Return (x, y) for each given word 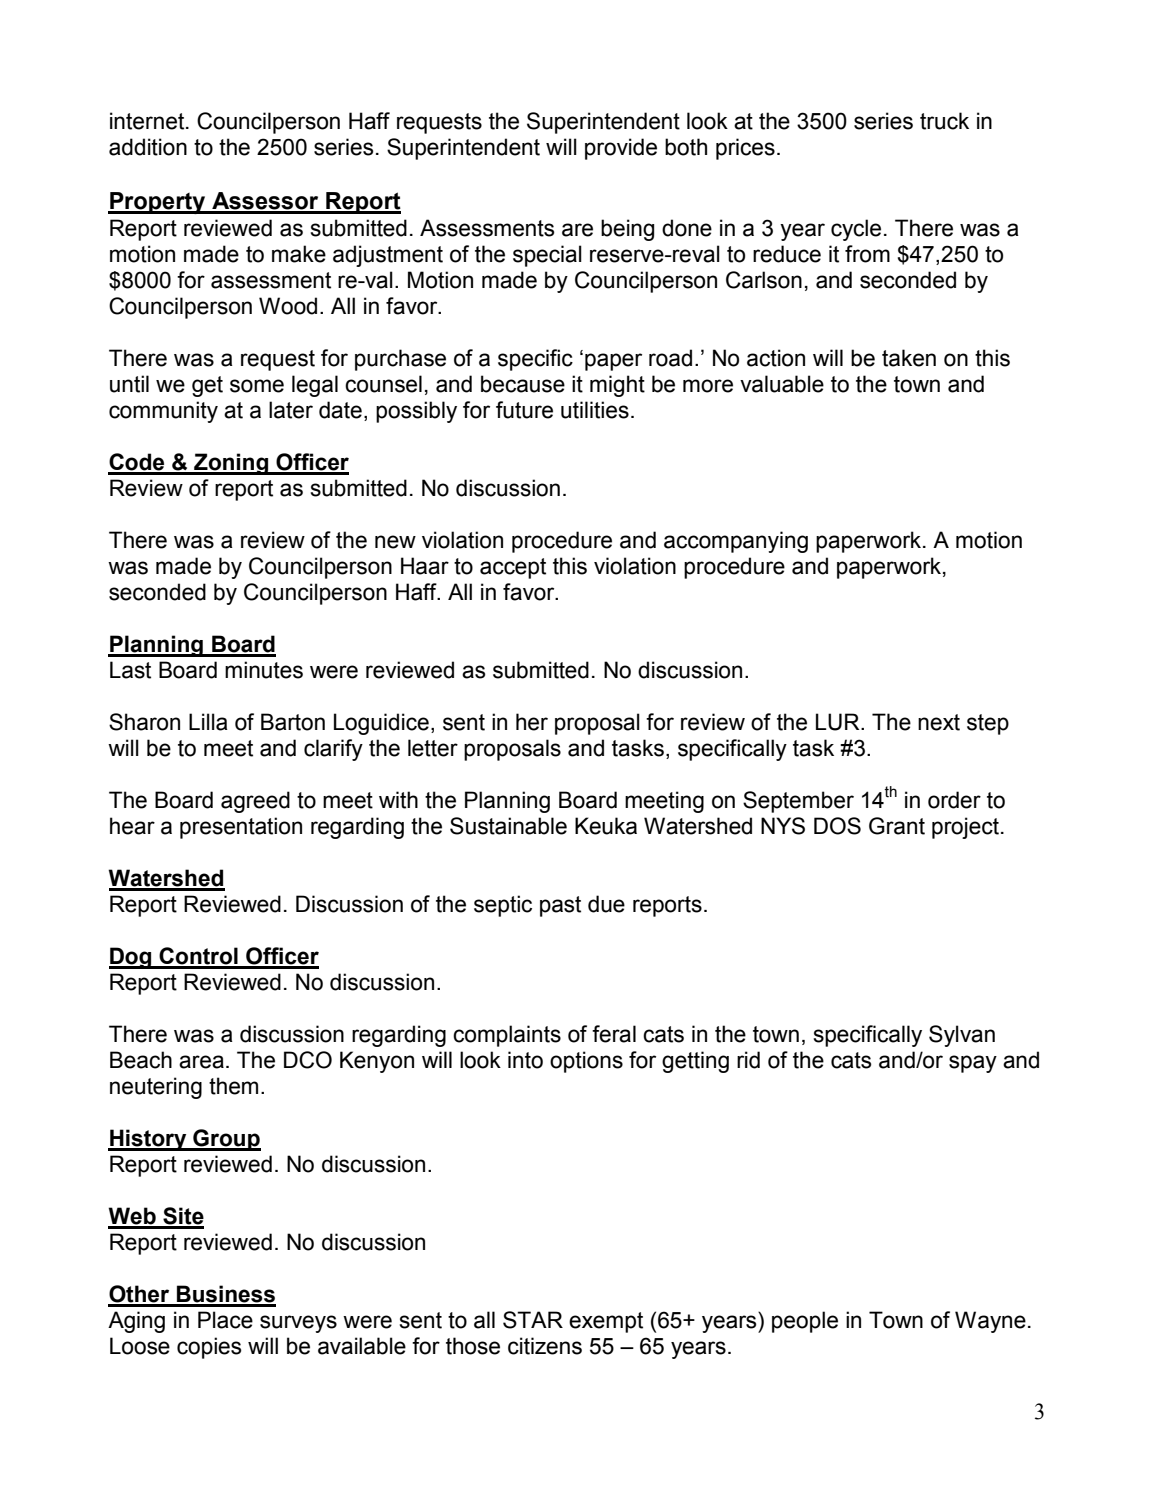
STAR (533, 1320)
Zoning (231, 464)
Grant (897, 826)
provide (621, 149)
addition (148, 147)
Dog (131, 958)
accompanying (736, 542)
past (560, 906)
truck (944, 121)
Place (225, 1320)
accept (513, 568)
